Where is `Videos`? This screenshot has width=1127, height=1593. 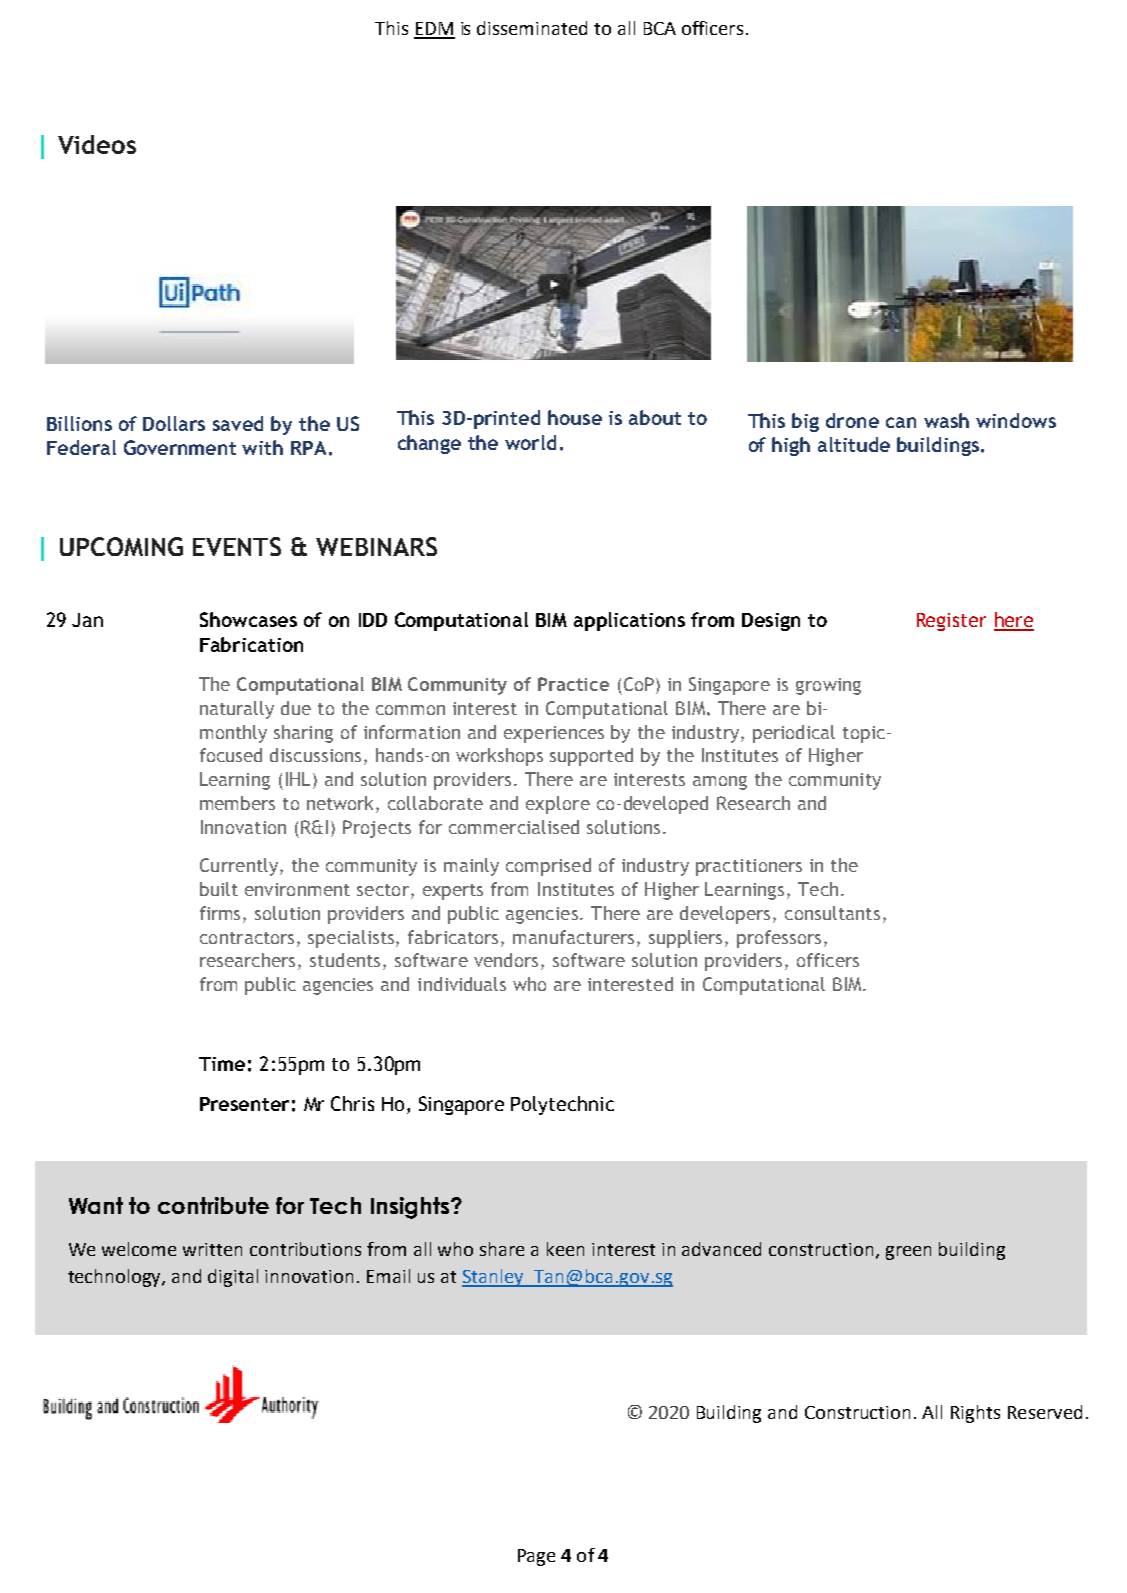 Videos is located at coordinates (97, 144).
